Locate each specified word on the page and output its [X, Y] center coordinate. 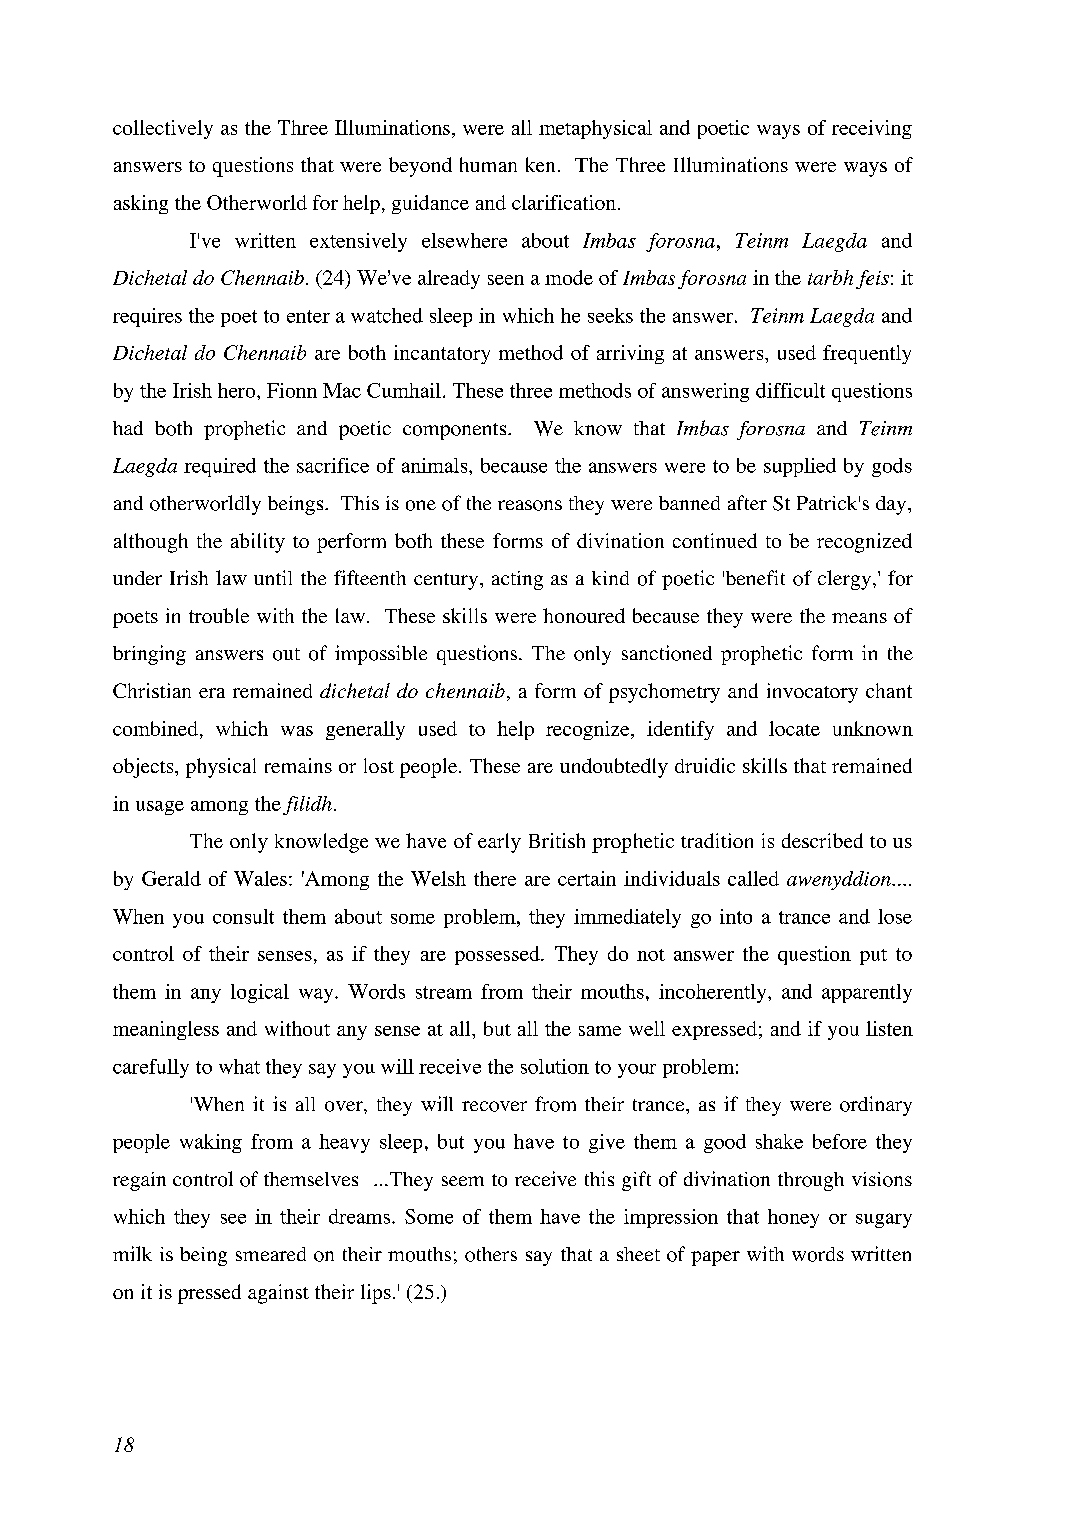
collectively [163, 129]
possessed [498, 955]
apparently [867, 993]
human [488, 164]
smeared [271, 1254]
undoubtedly [614, 768]
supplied [800, 467]
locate [794, 728]
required [220, 467]
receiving [872, 129]
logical [260, 993]
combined [155, 728]
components [456, 431]
